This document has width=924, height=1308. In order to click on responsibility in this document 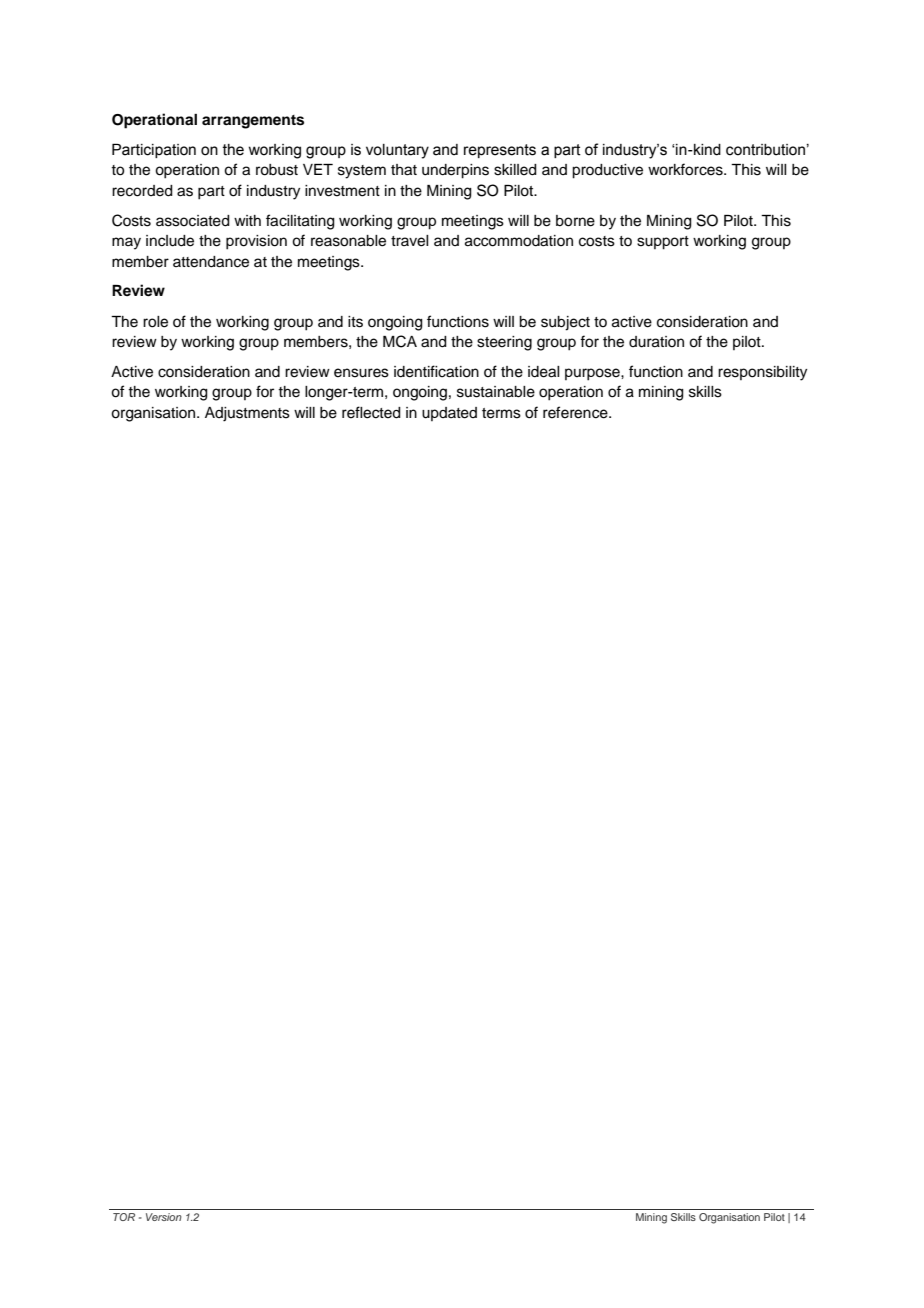, I will do `click(762, 373)`.
